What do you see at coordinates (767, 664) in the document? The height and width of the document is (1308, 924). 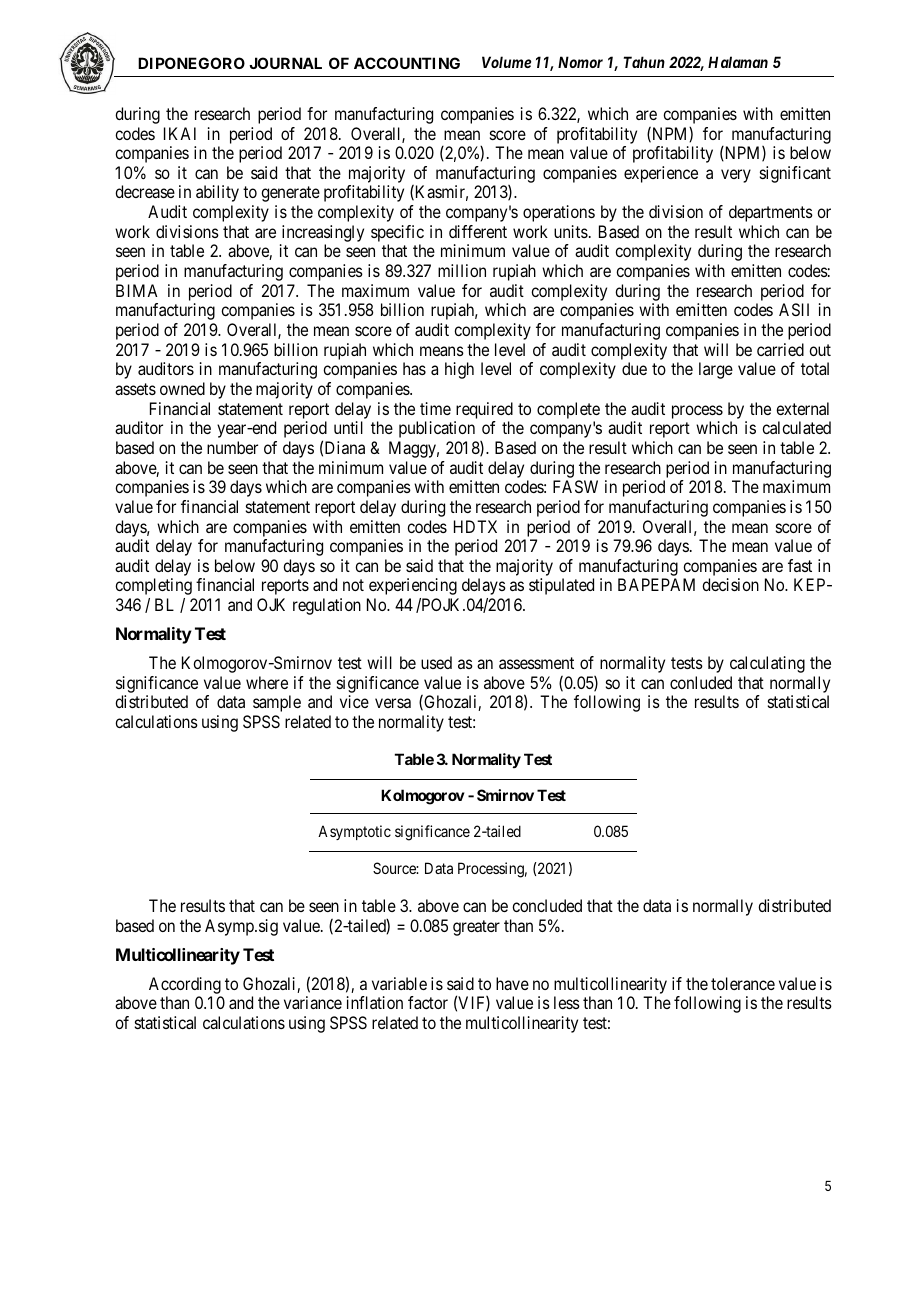 I see `calculating` at bounding box center [767, 664].
